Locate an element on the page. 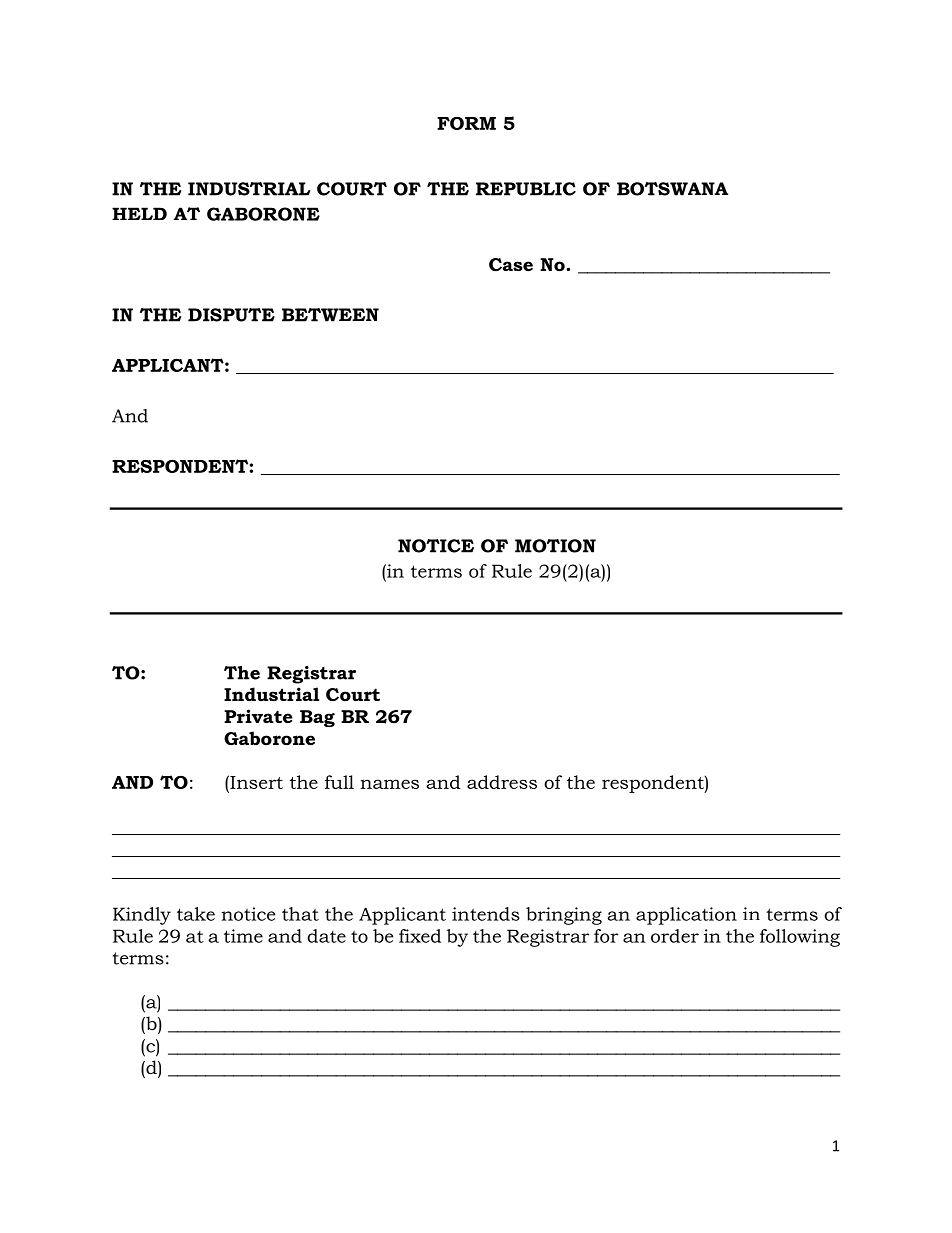 Image resolution: width=952 pixels, height=1233 pixels. address is located at coordinates (502, 782).
